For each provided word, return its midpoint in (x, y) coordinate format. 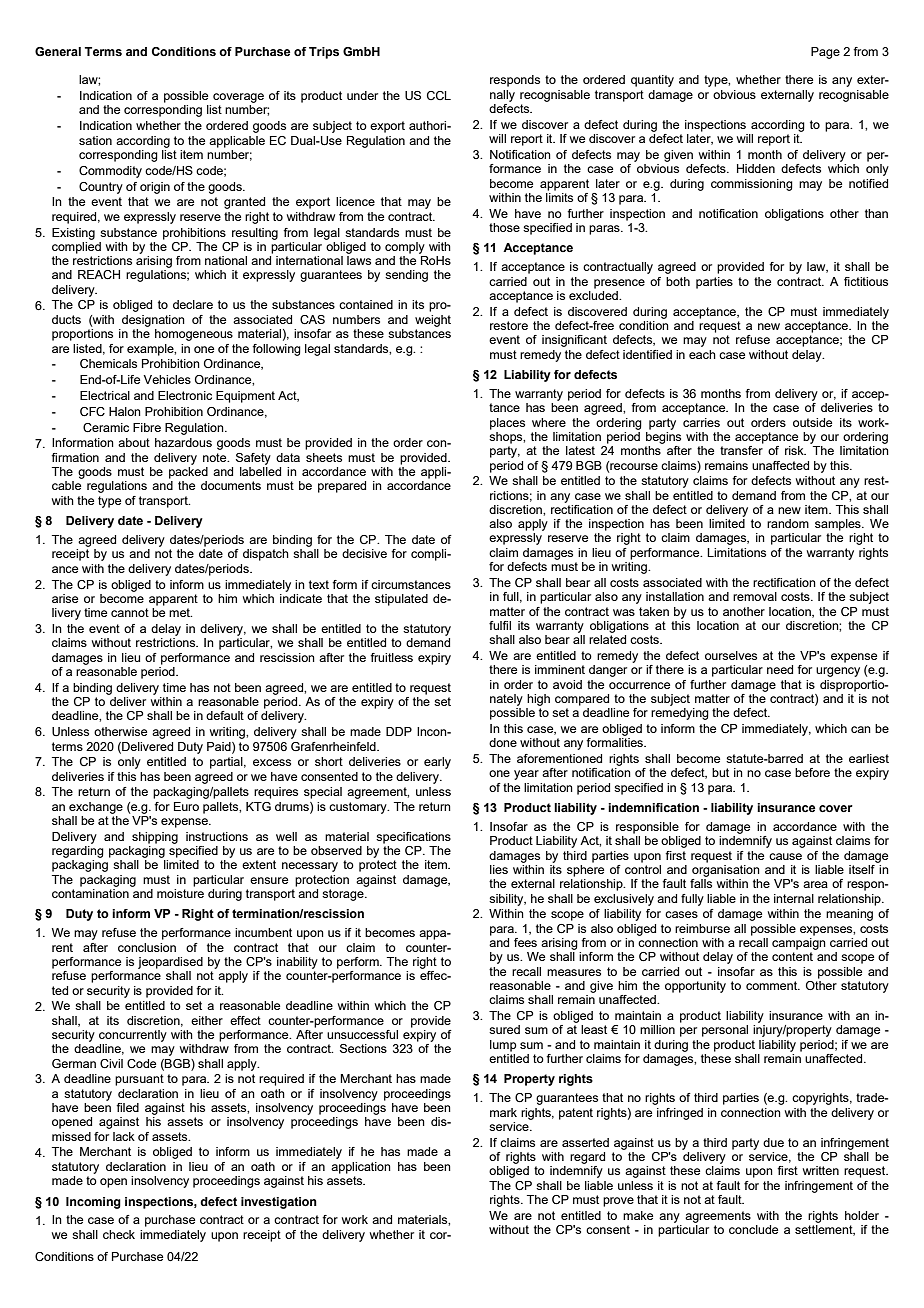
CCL (439, 95)
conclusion (147, 947)
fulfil (500, 625)
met (180, 612)
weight (433, 321)
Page (825, 53)
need (780, 669)
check (119, 1234)
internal (794, 898)
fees (525, 942)
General (58, 51)
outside (812, 422)
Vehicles (167, 379)
